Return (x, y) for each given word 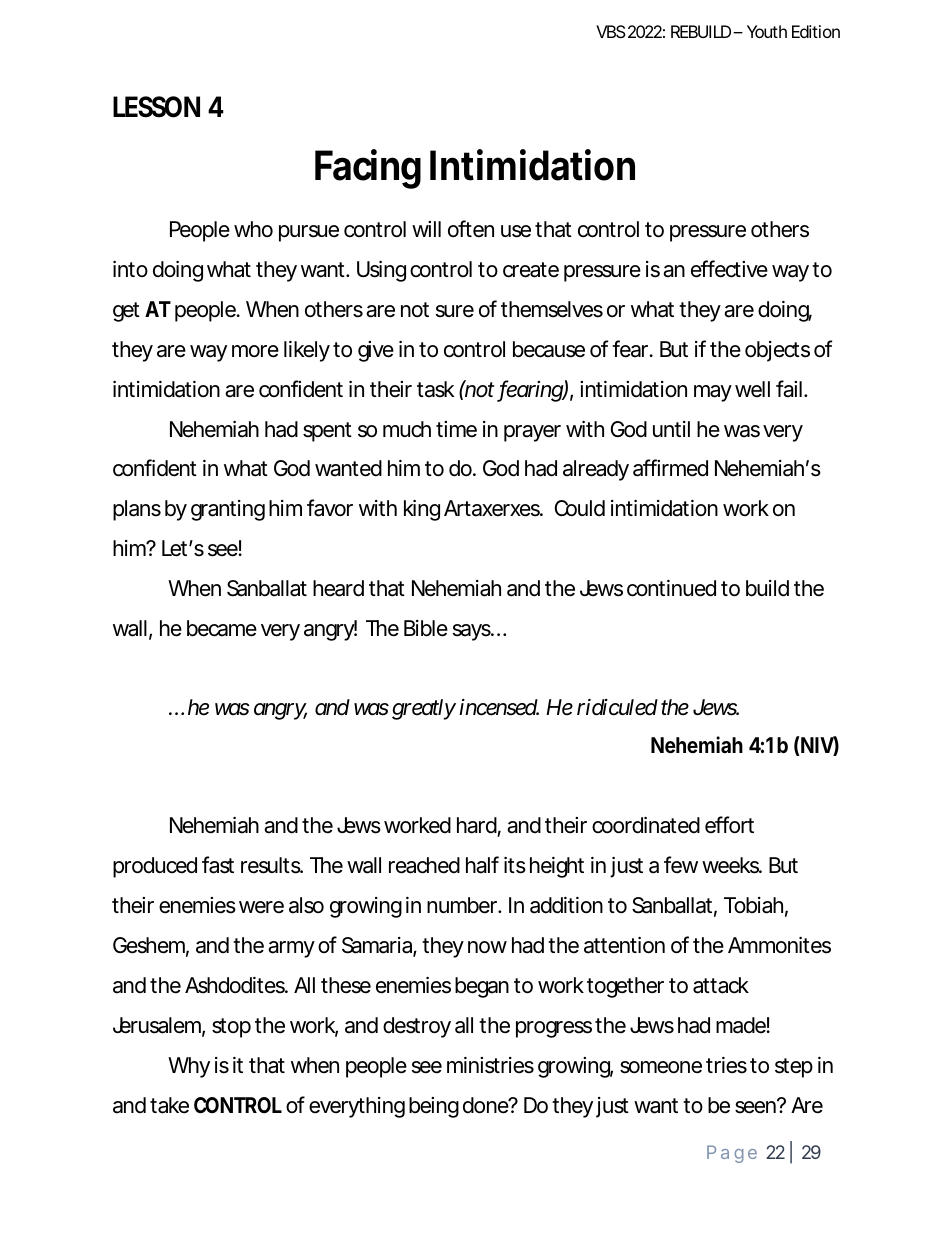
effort (729, 825)
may (713, 393)
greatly (424, 709)
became (222, 628)
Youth (767, 31)
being (434, 1107)
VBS (611, 31)
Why (189, 1067)
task (436, 389)
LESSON (156, 107)
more (255, 351)
